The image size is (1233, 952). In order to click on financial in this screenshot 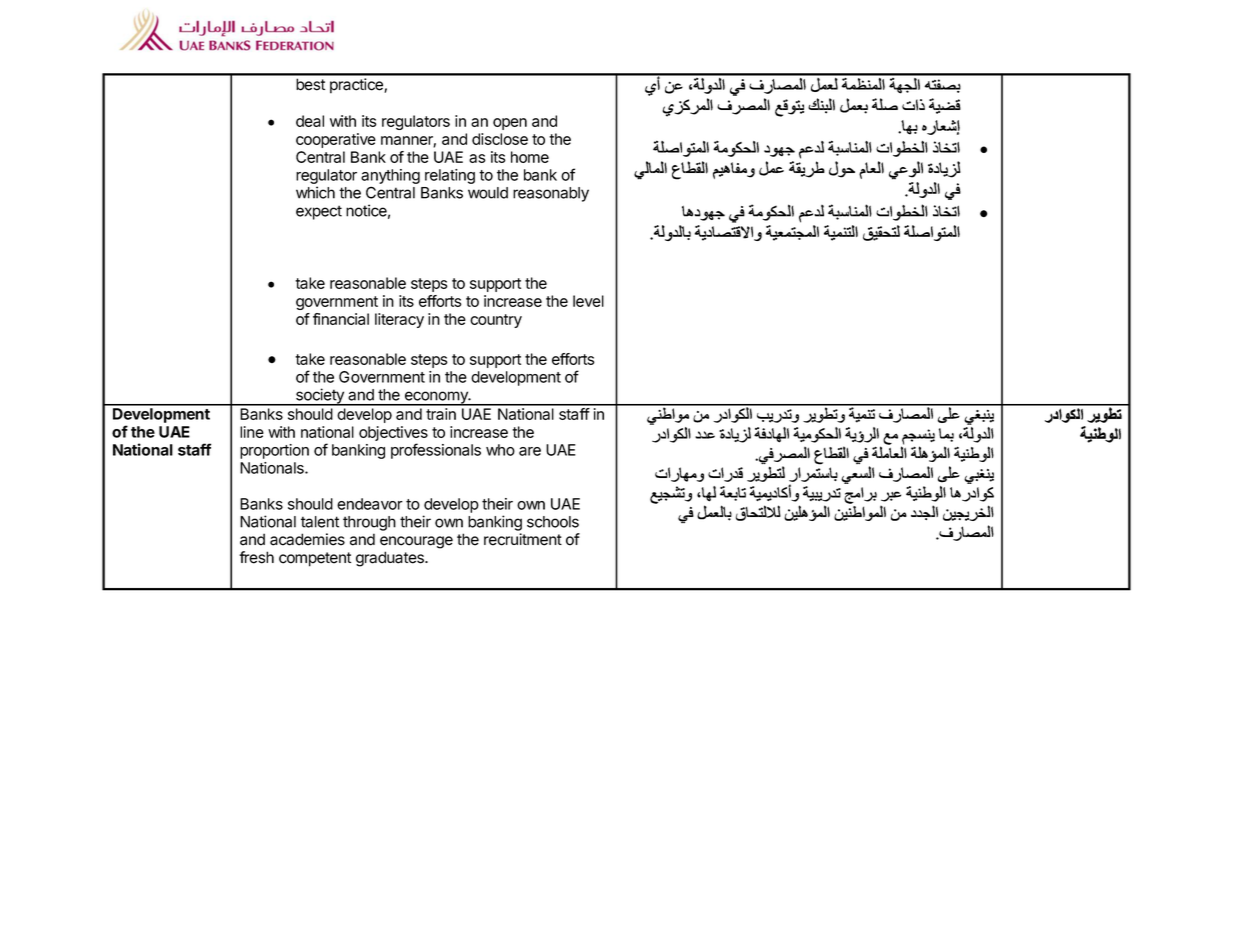, I will do `click(341, 319)`.
